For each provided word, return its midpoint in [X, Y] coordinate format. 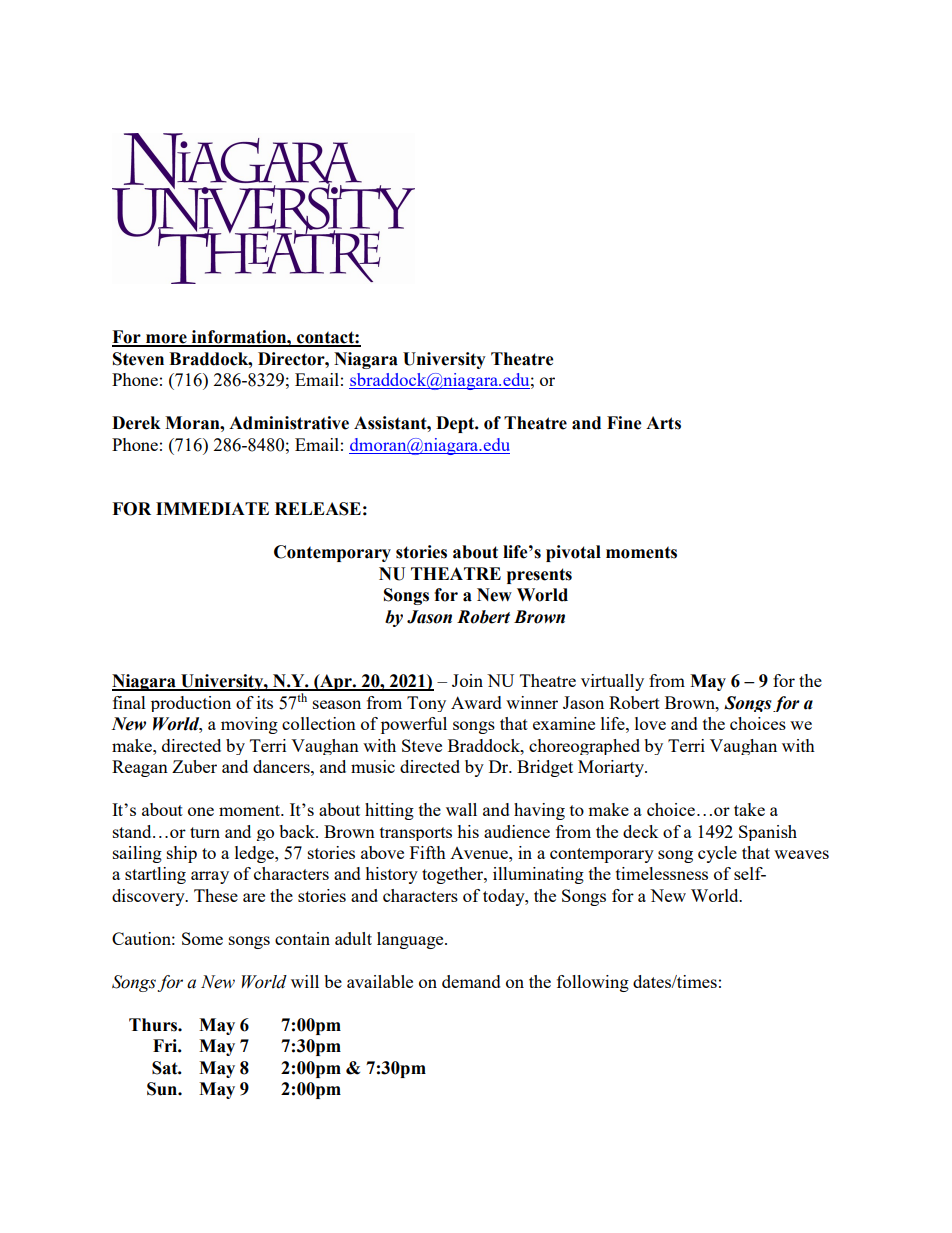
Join [467, 680]
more [166, 340]
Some [202, 938]
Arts [663, 423]
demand [471, 981]
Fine [624, 423]
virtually [612, 682]
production [191, 704]
